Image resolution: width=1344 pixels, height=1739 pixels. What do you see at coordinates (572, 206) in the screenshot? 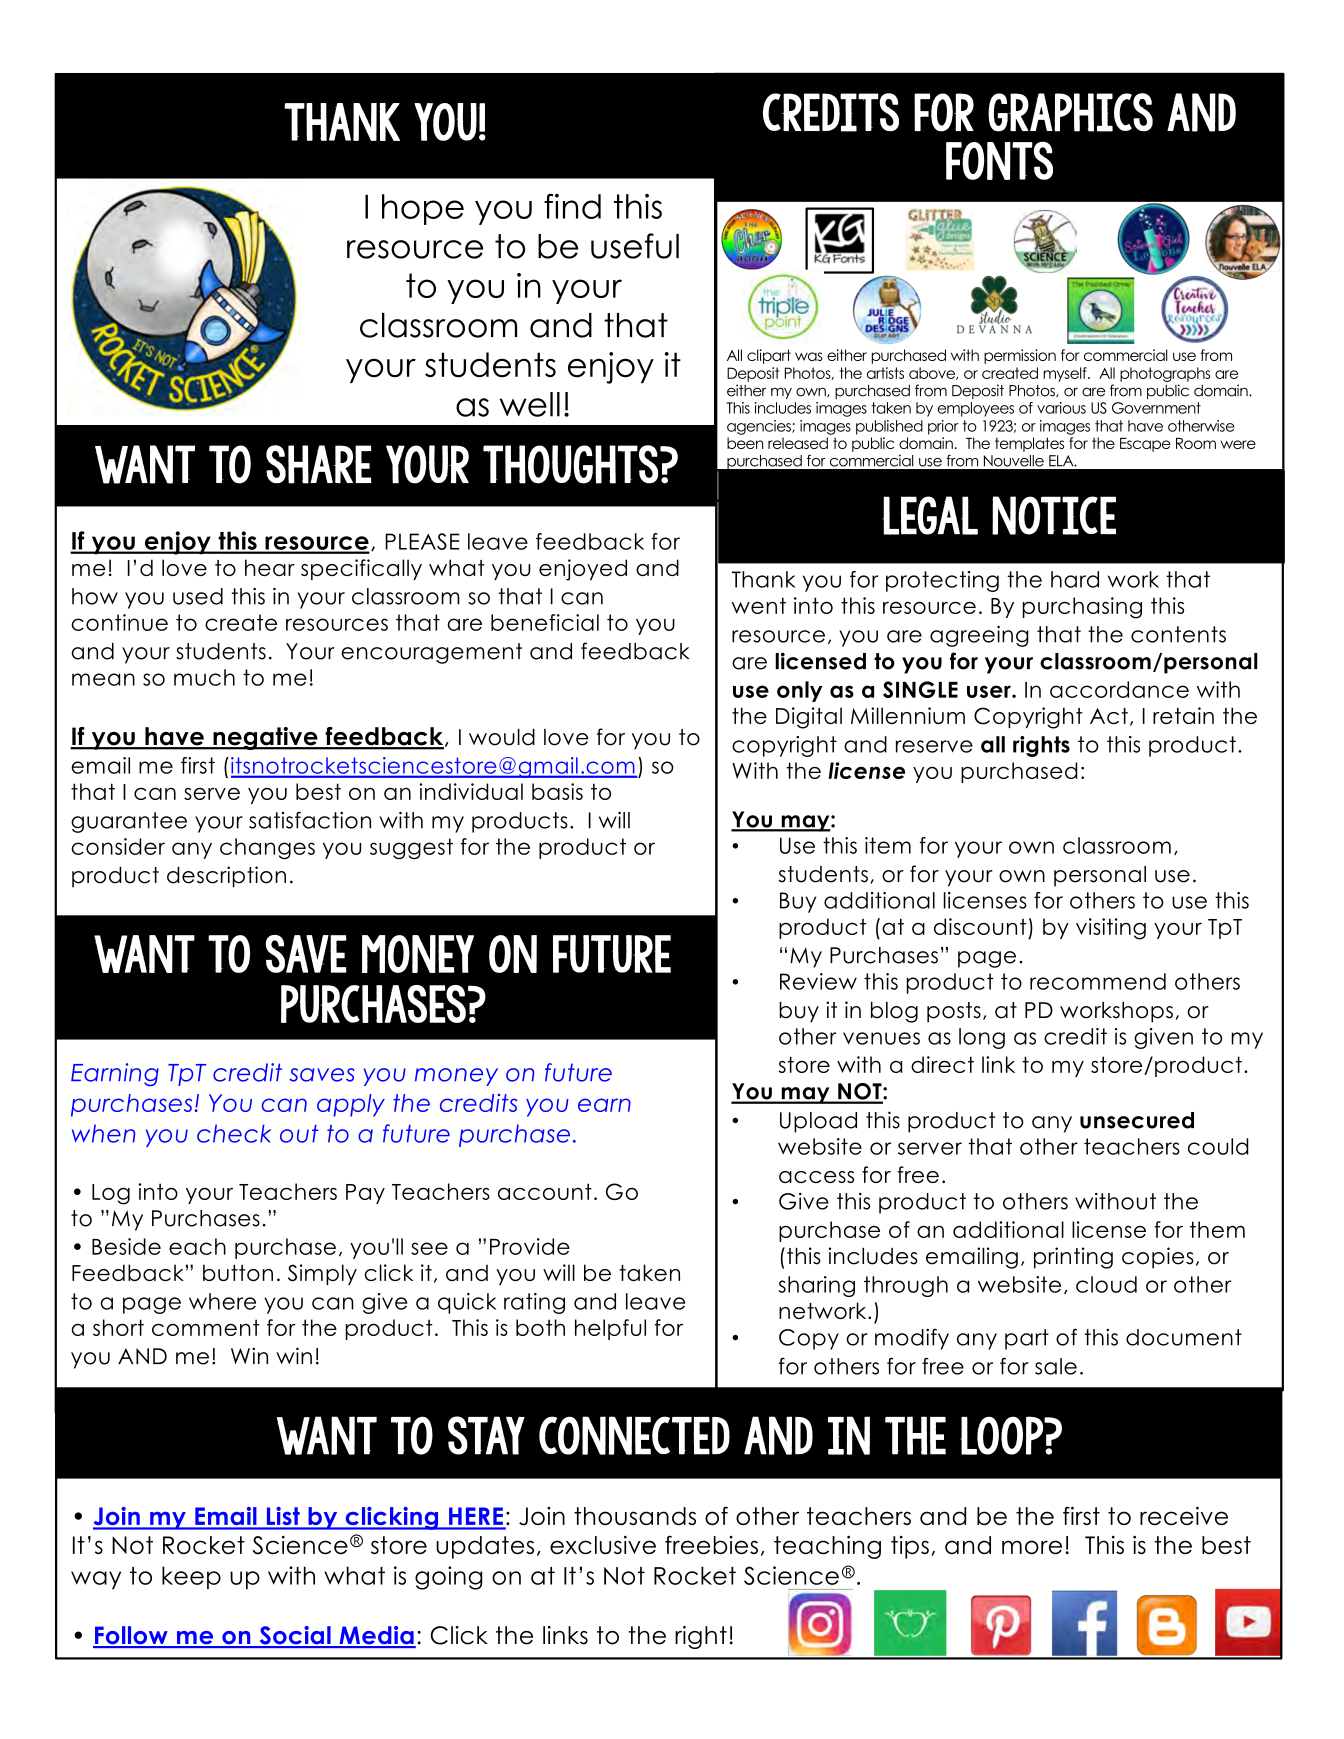
I see `find` at bounding box center [572, 206].
